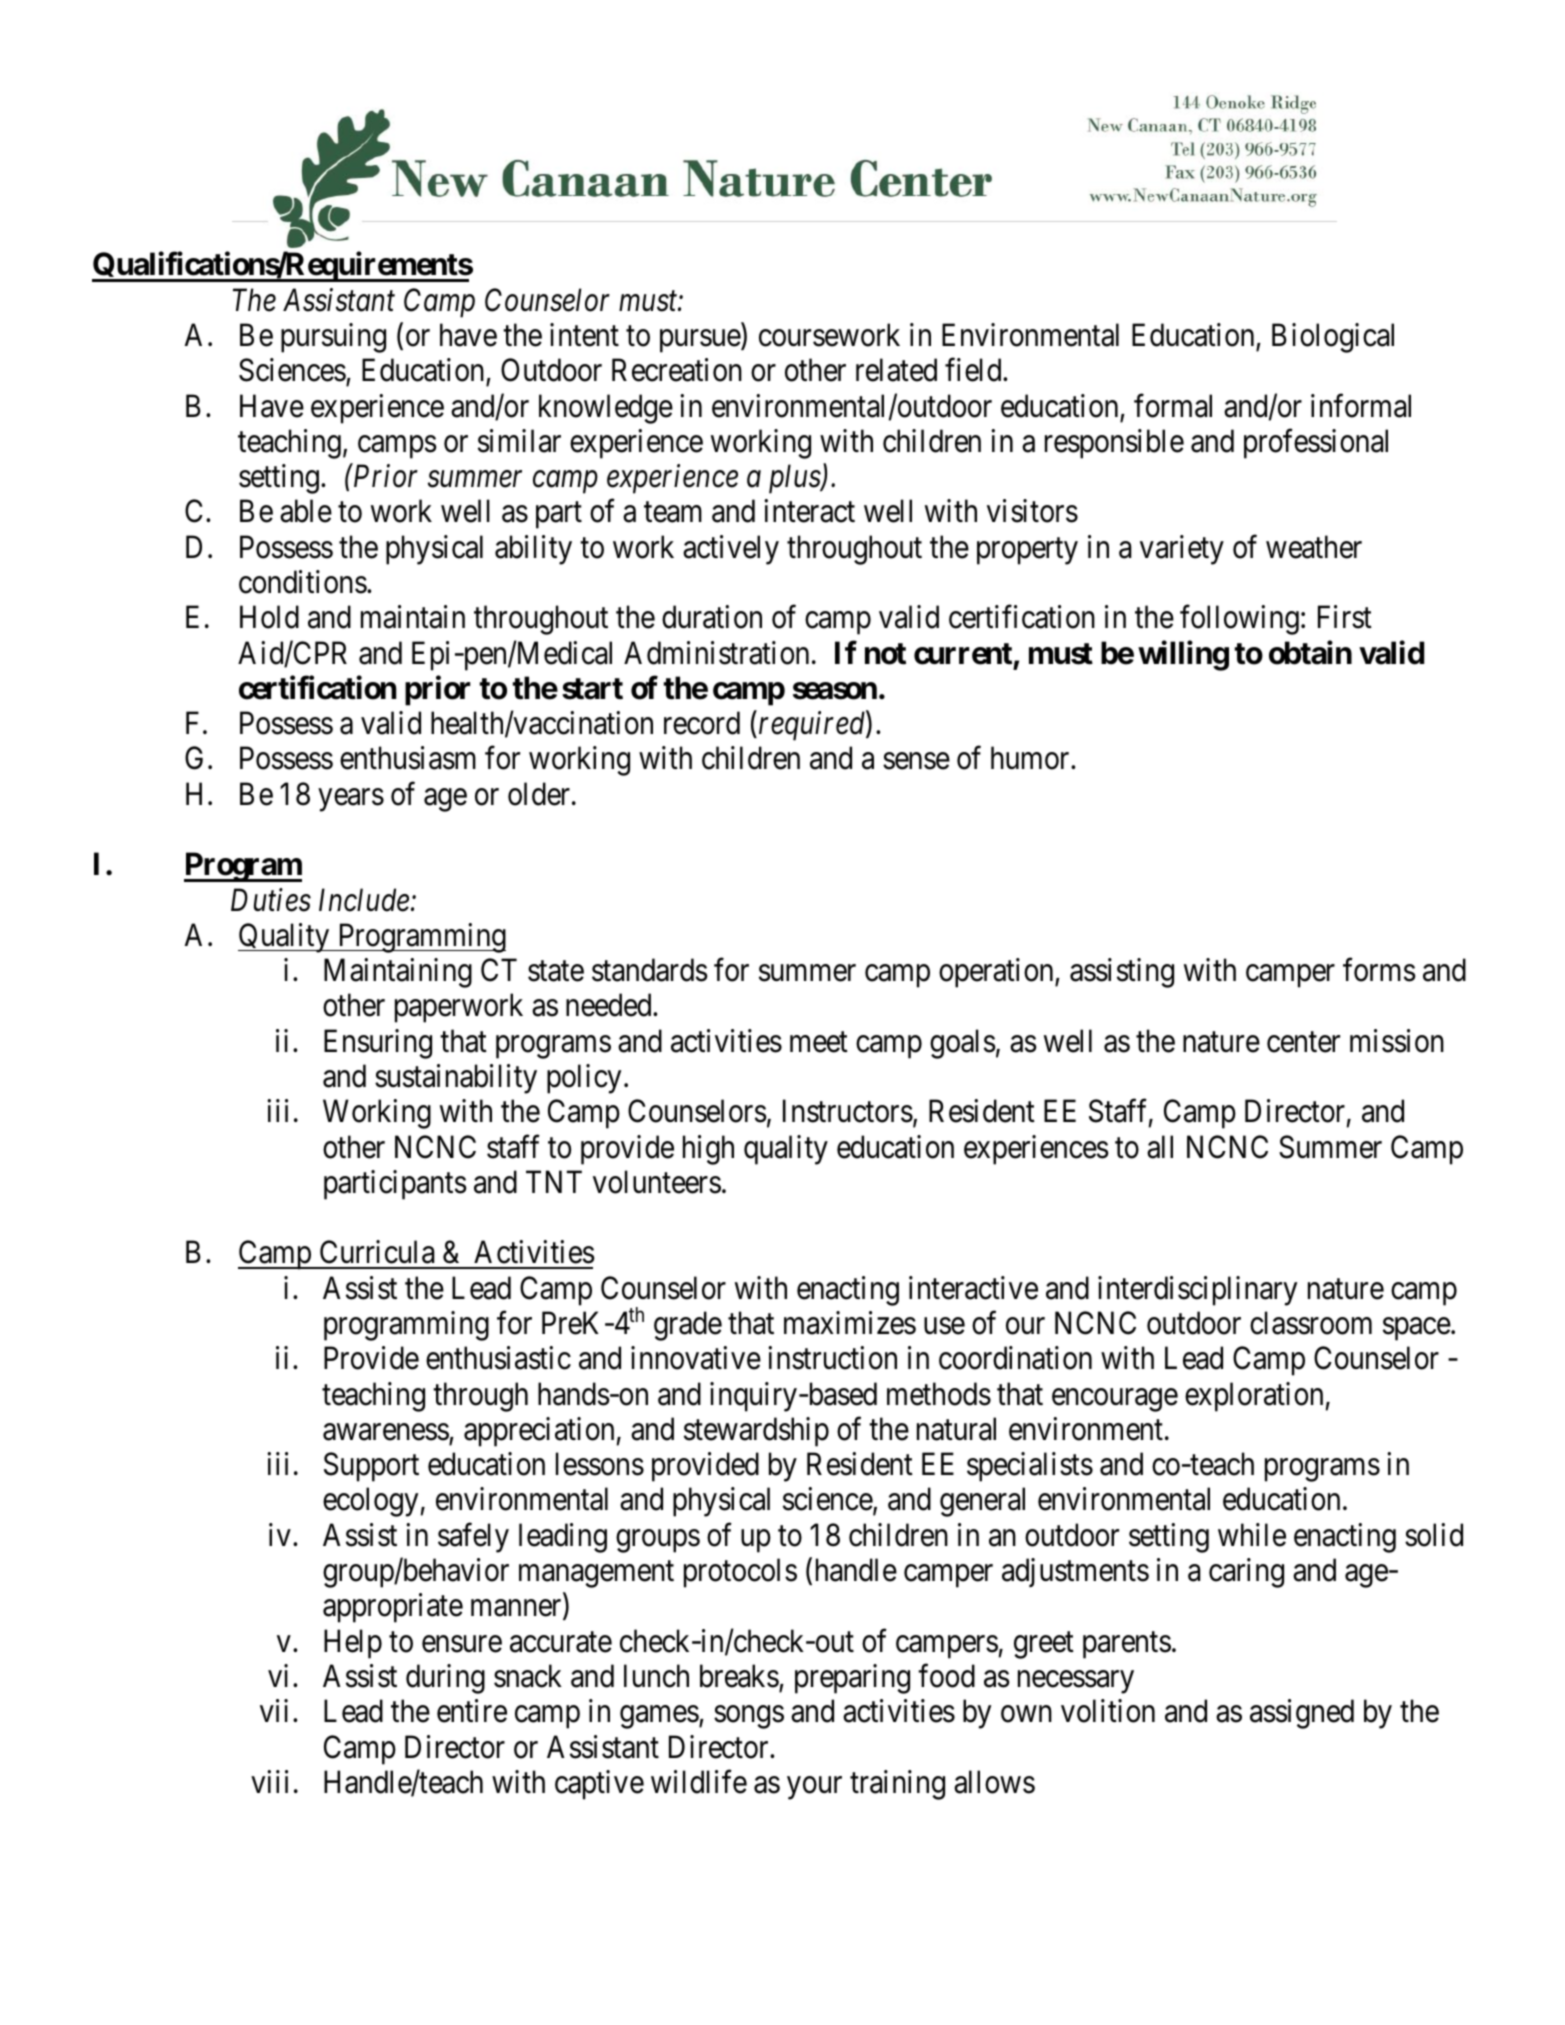 This document has height=2025, width=1565. What do you see at coordinates (333, 338) in the document?
I see `pursuing` at bounding box center [333, 338].
